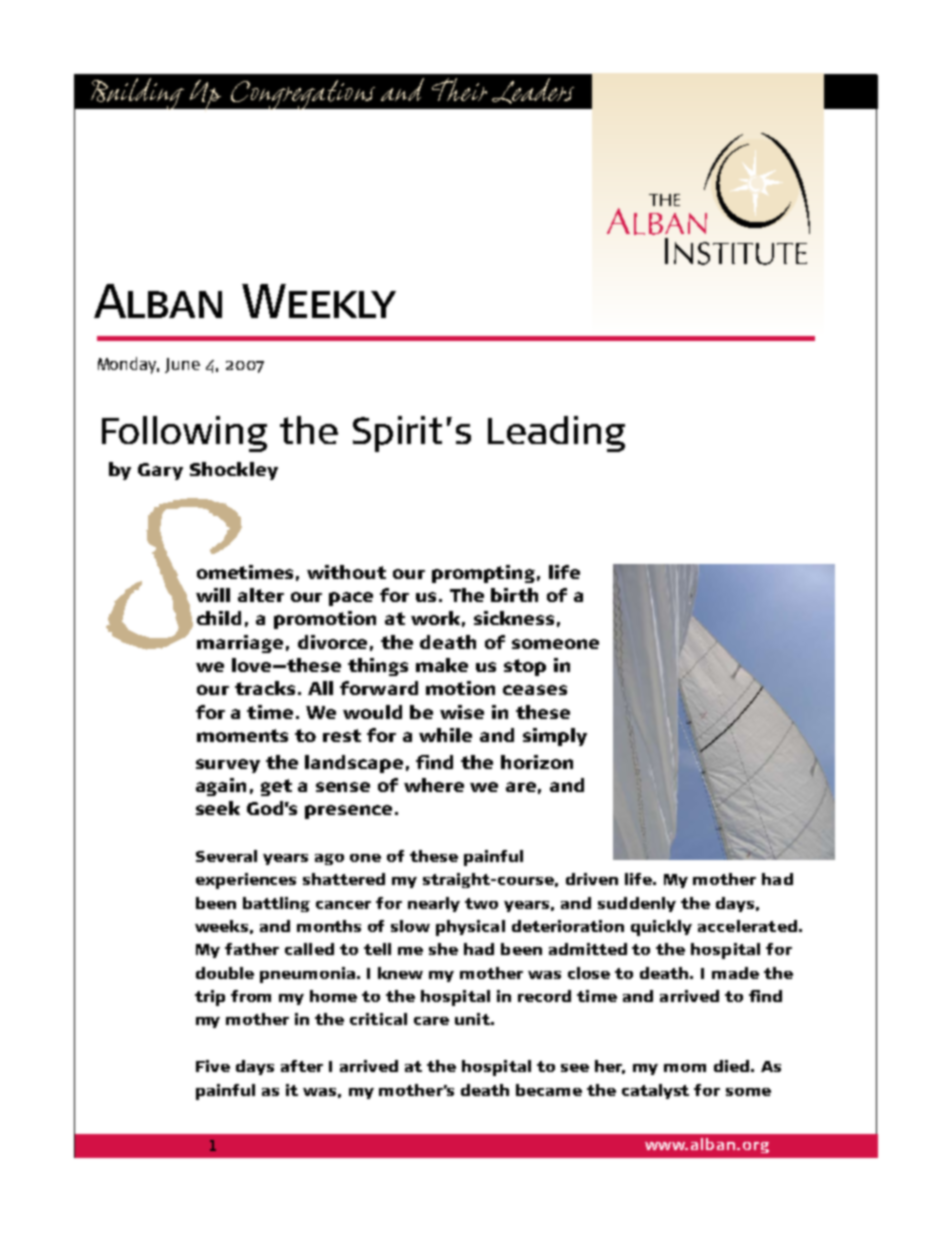 The width and height of the image is (952, 1233). Describe the element at coordinates (234, 471) in the image. I see `Shockley` at that location.
